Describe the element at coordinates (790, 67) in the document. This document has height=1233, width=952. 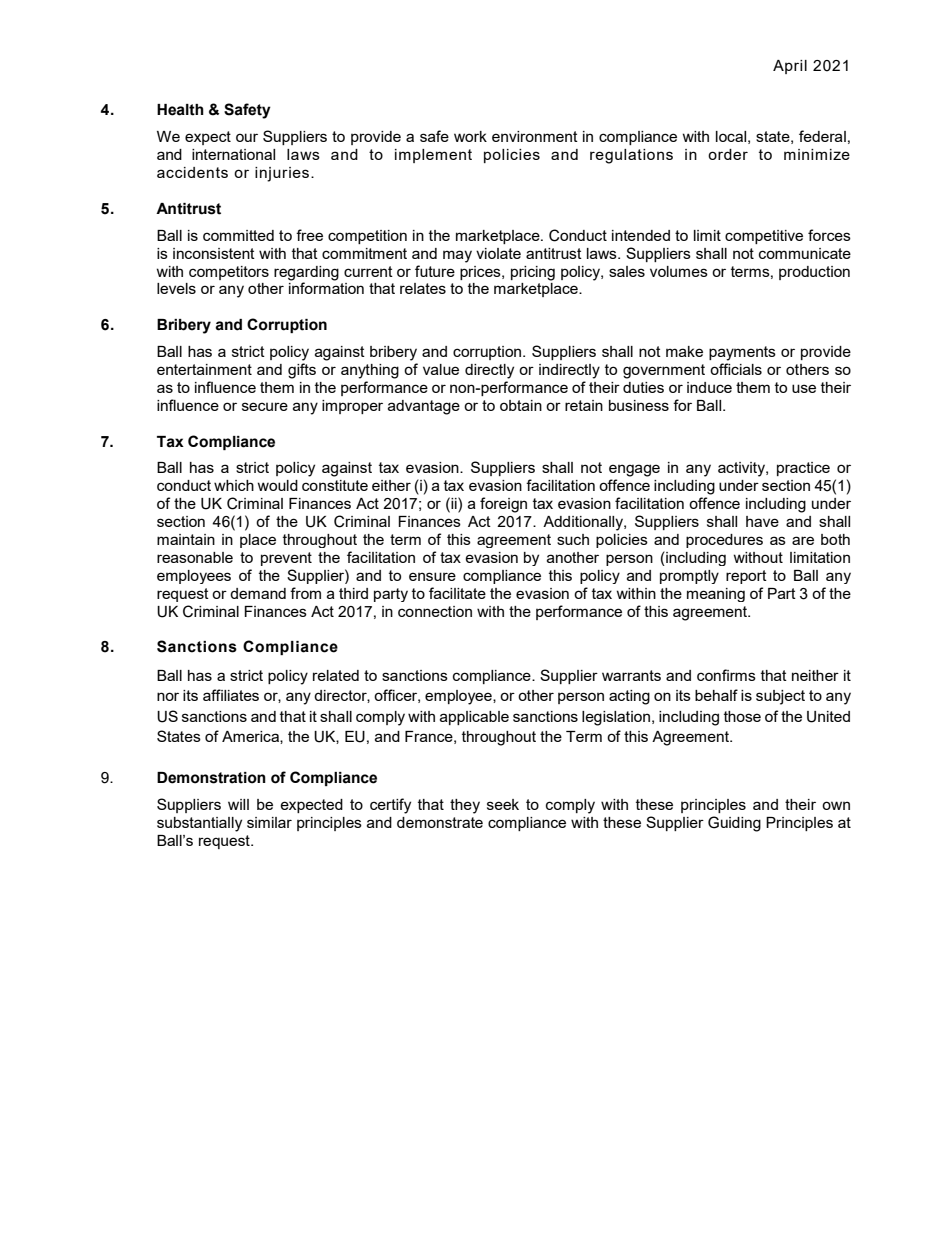
I see `April` at that location.
